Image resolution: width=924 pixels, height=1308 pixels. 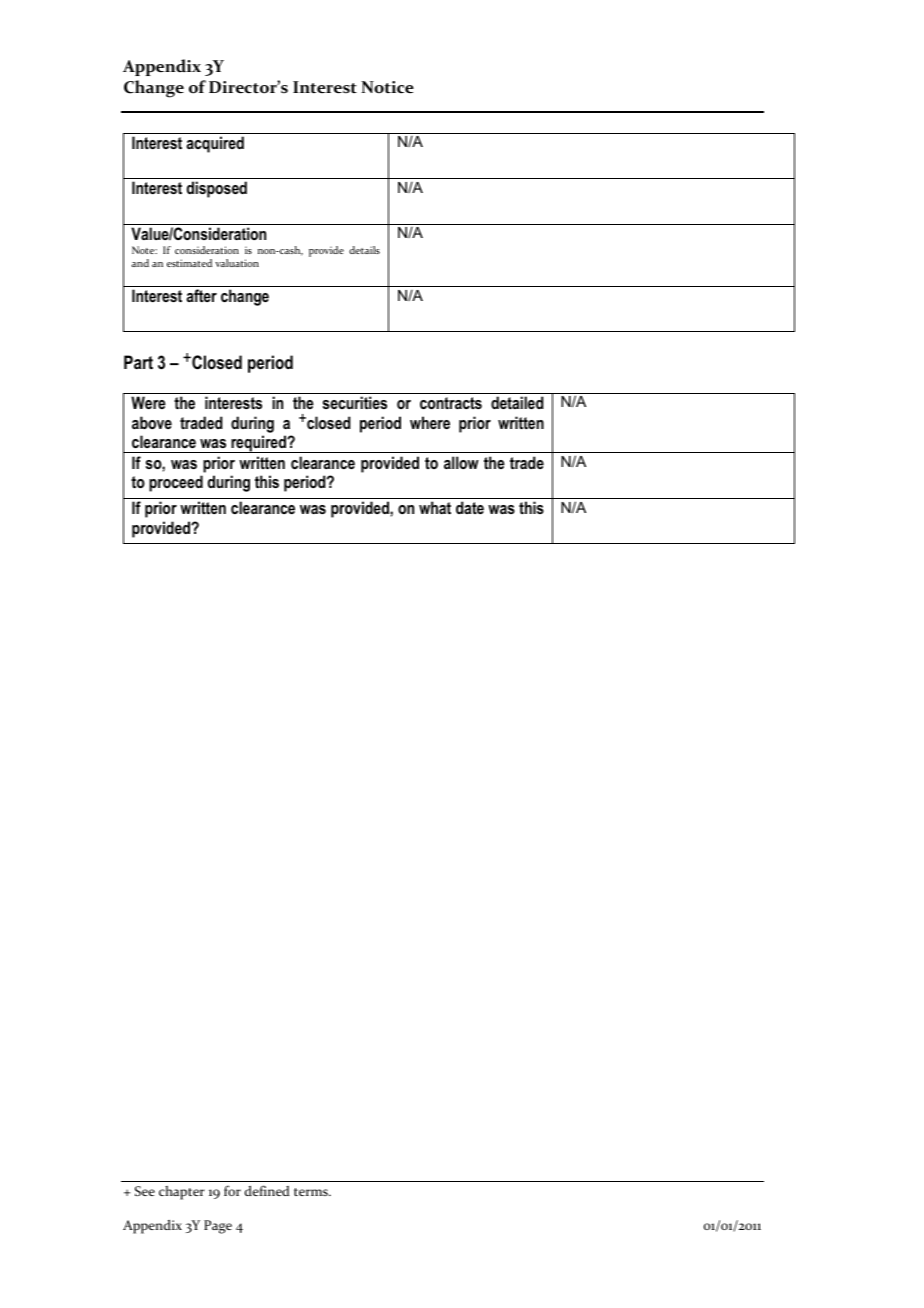 I want to click on securities, so click(x=355, y=402).
